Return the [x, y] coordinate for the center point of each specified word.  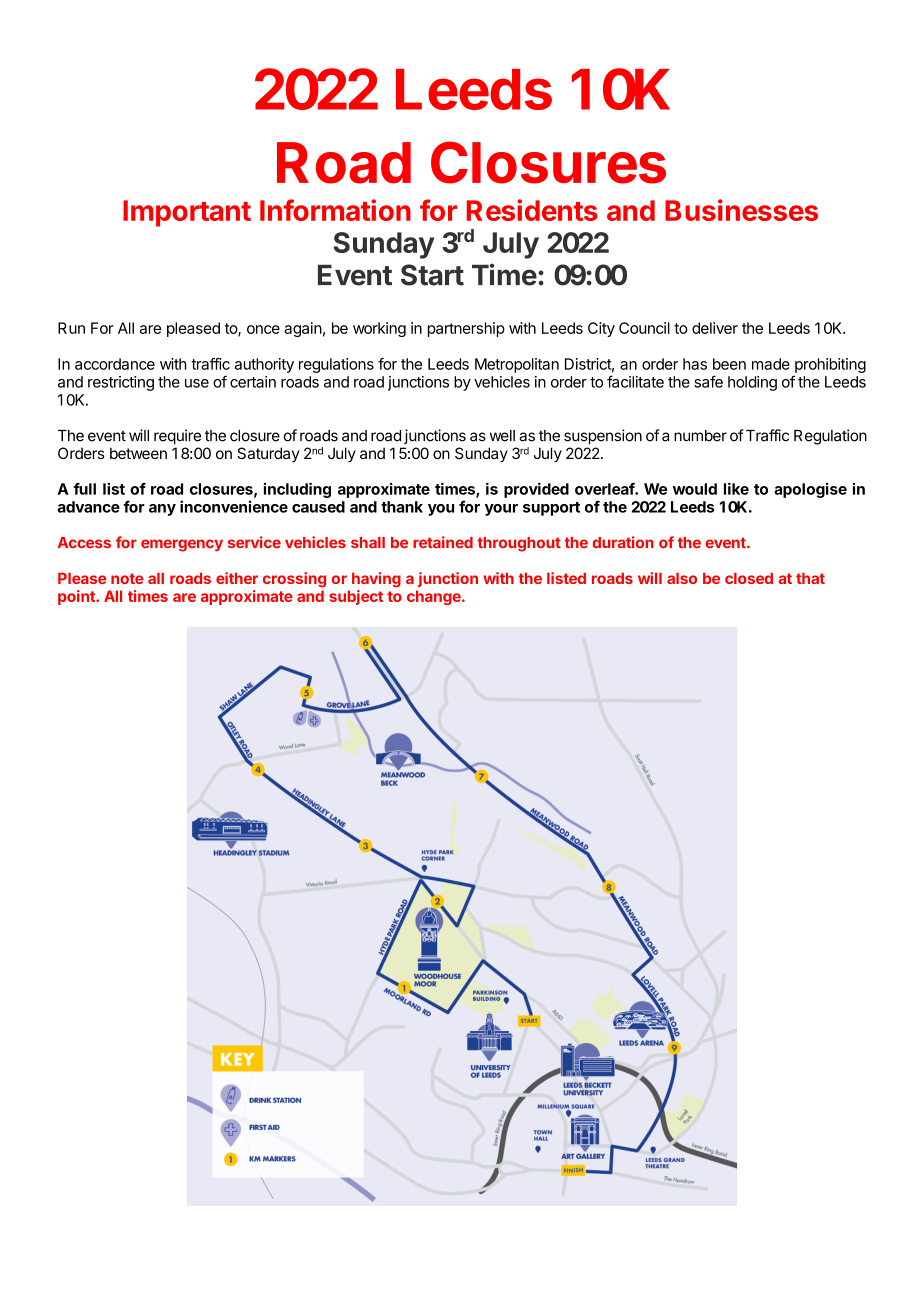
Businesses [741, 210]
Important [187, 213]
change [435, 597]
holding [752, 383]
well [502, 436]
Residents [532, 210]
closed [749, 578]
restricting [121, 383]
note [127, 578]
